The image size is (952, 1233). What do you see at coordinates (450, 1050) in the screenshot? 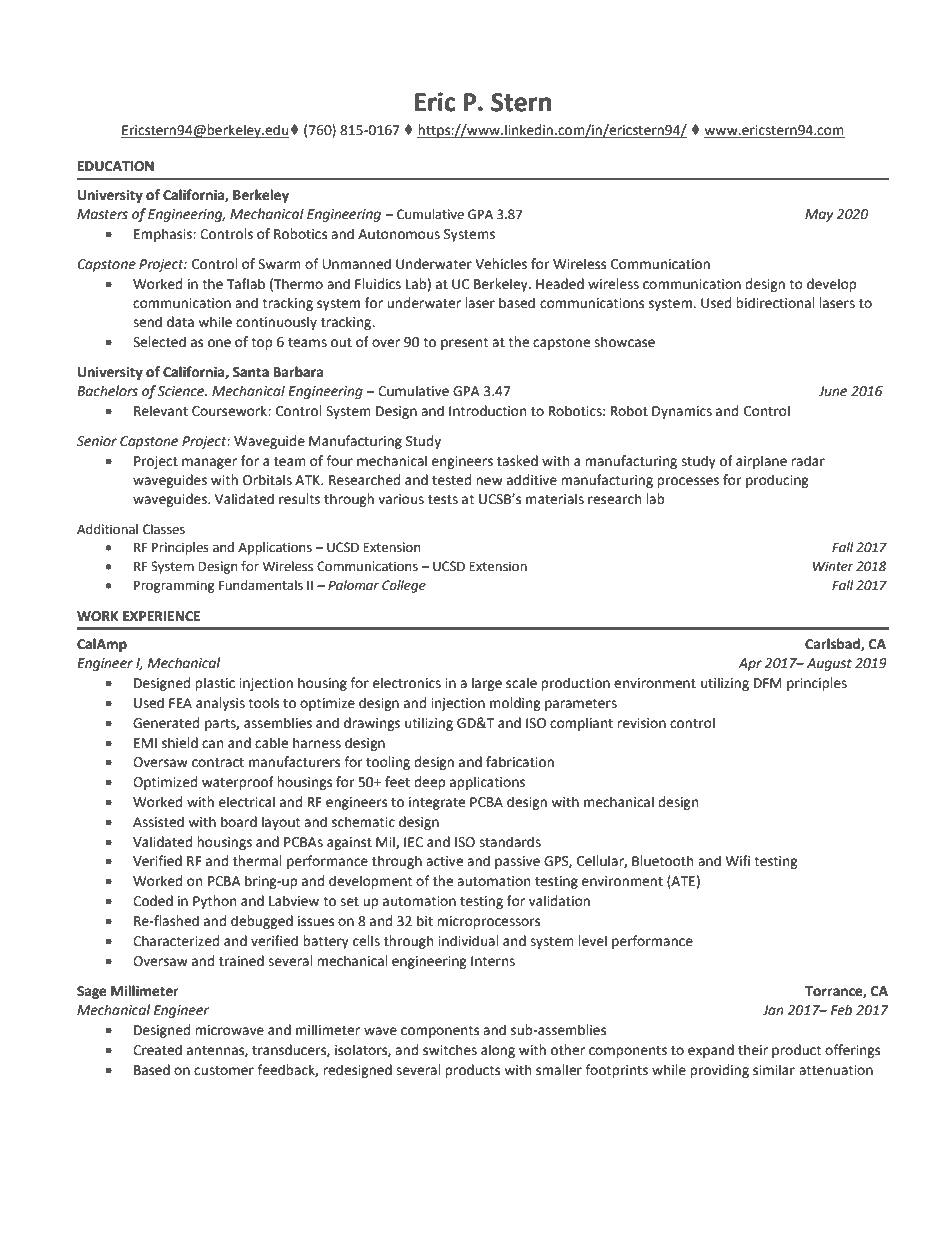
I see `switches` at bounding box center [450, 1050].
